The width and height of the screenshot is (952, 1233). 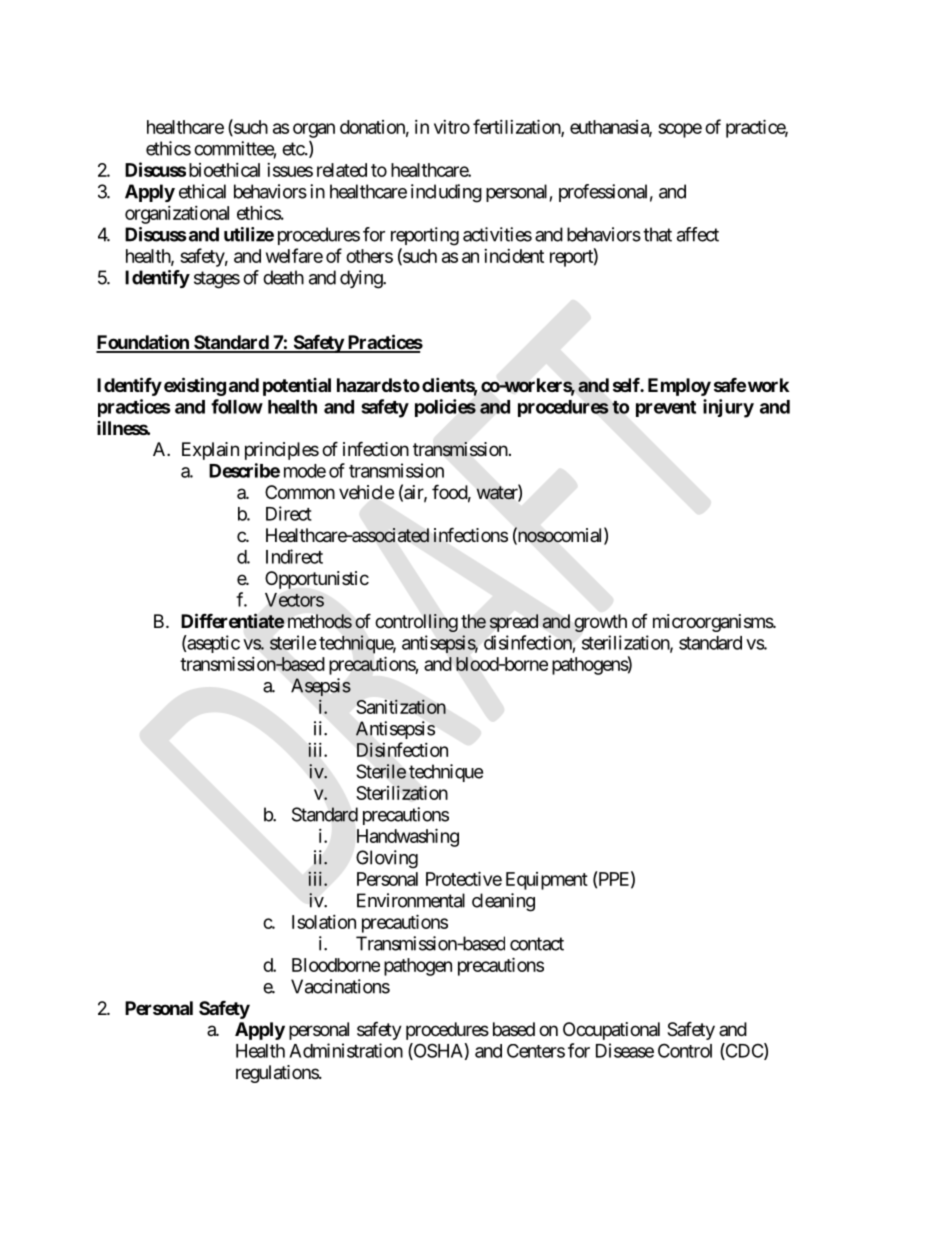 I want to click on related, so click(x=342, y=170).
